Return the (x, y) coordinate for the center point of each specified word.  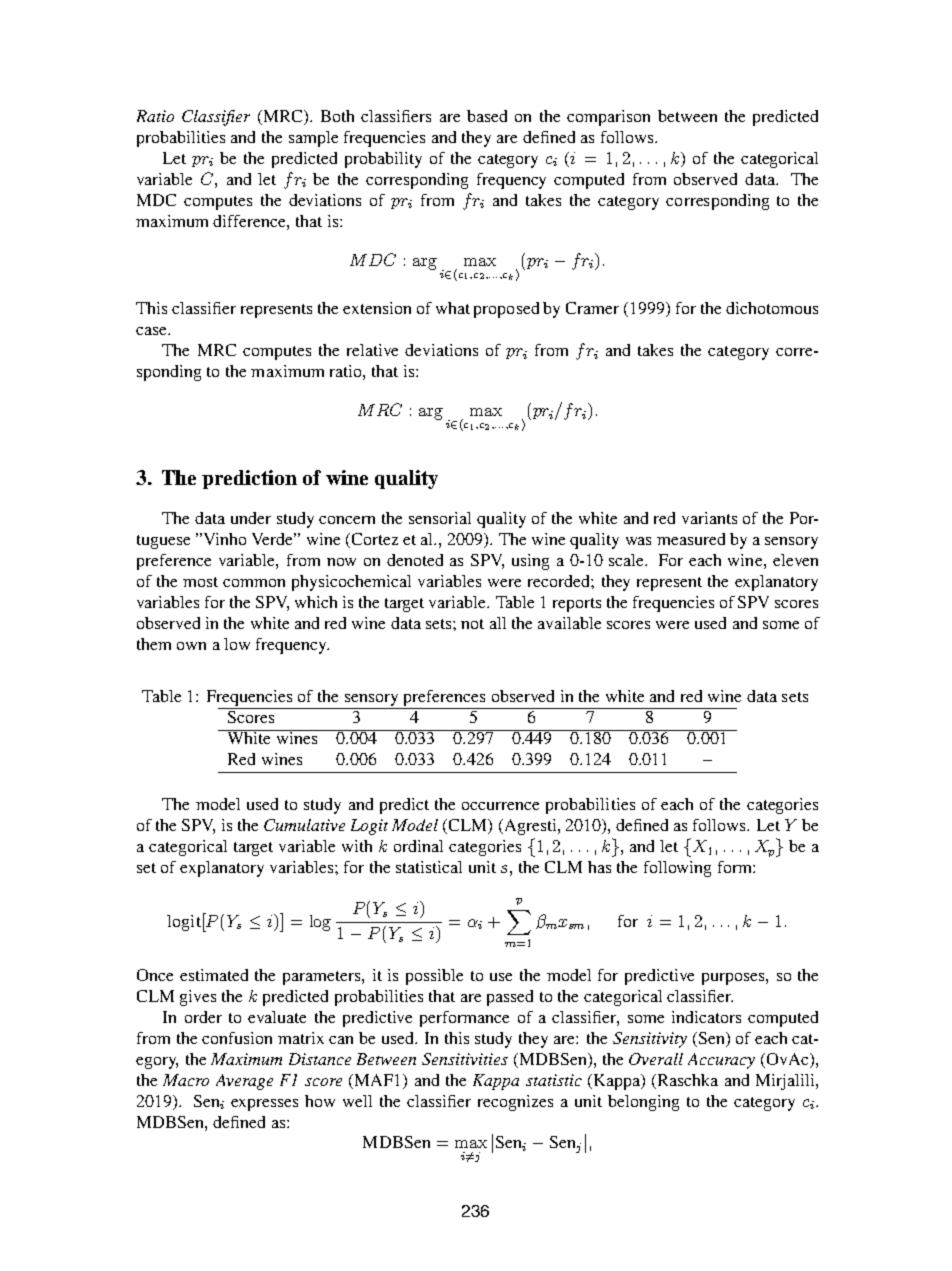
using (530, 562)
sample (313, 139)
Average (244, 1082)
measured (691, 539)
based (487, 116)
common (254, 583)
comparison (608, 118)
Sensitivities (465, 1059)
